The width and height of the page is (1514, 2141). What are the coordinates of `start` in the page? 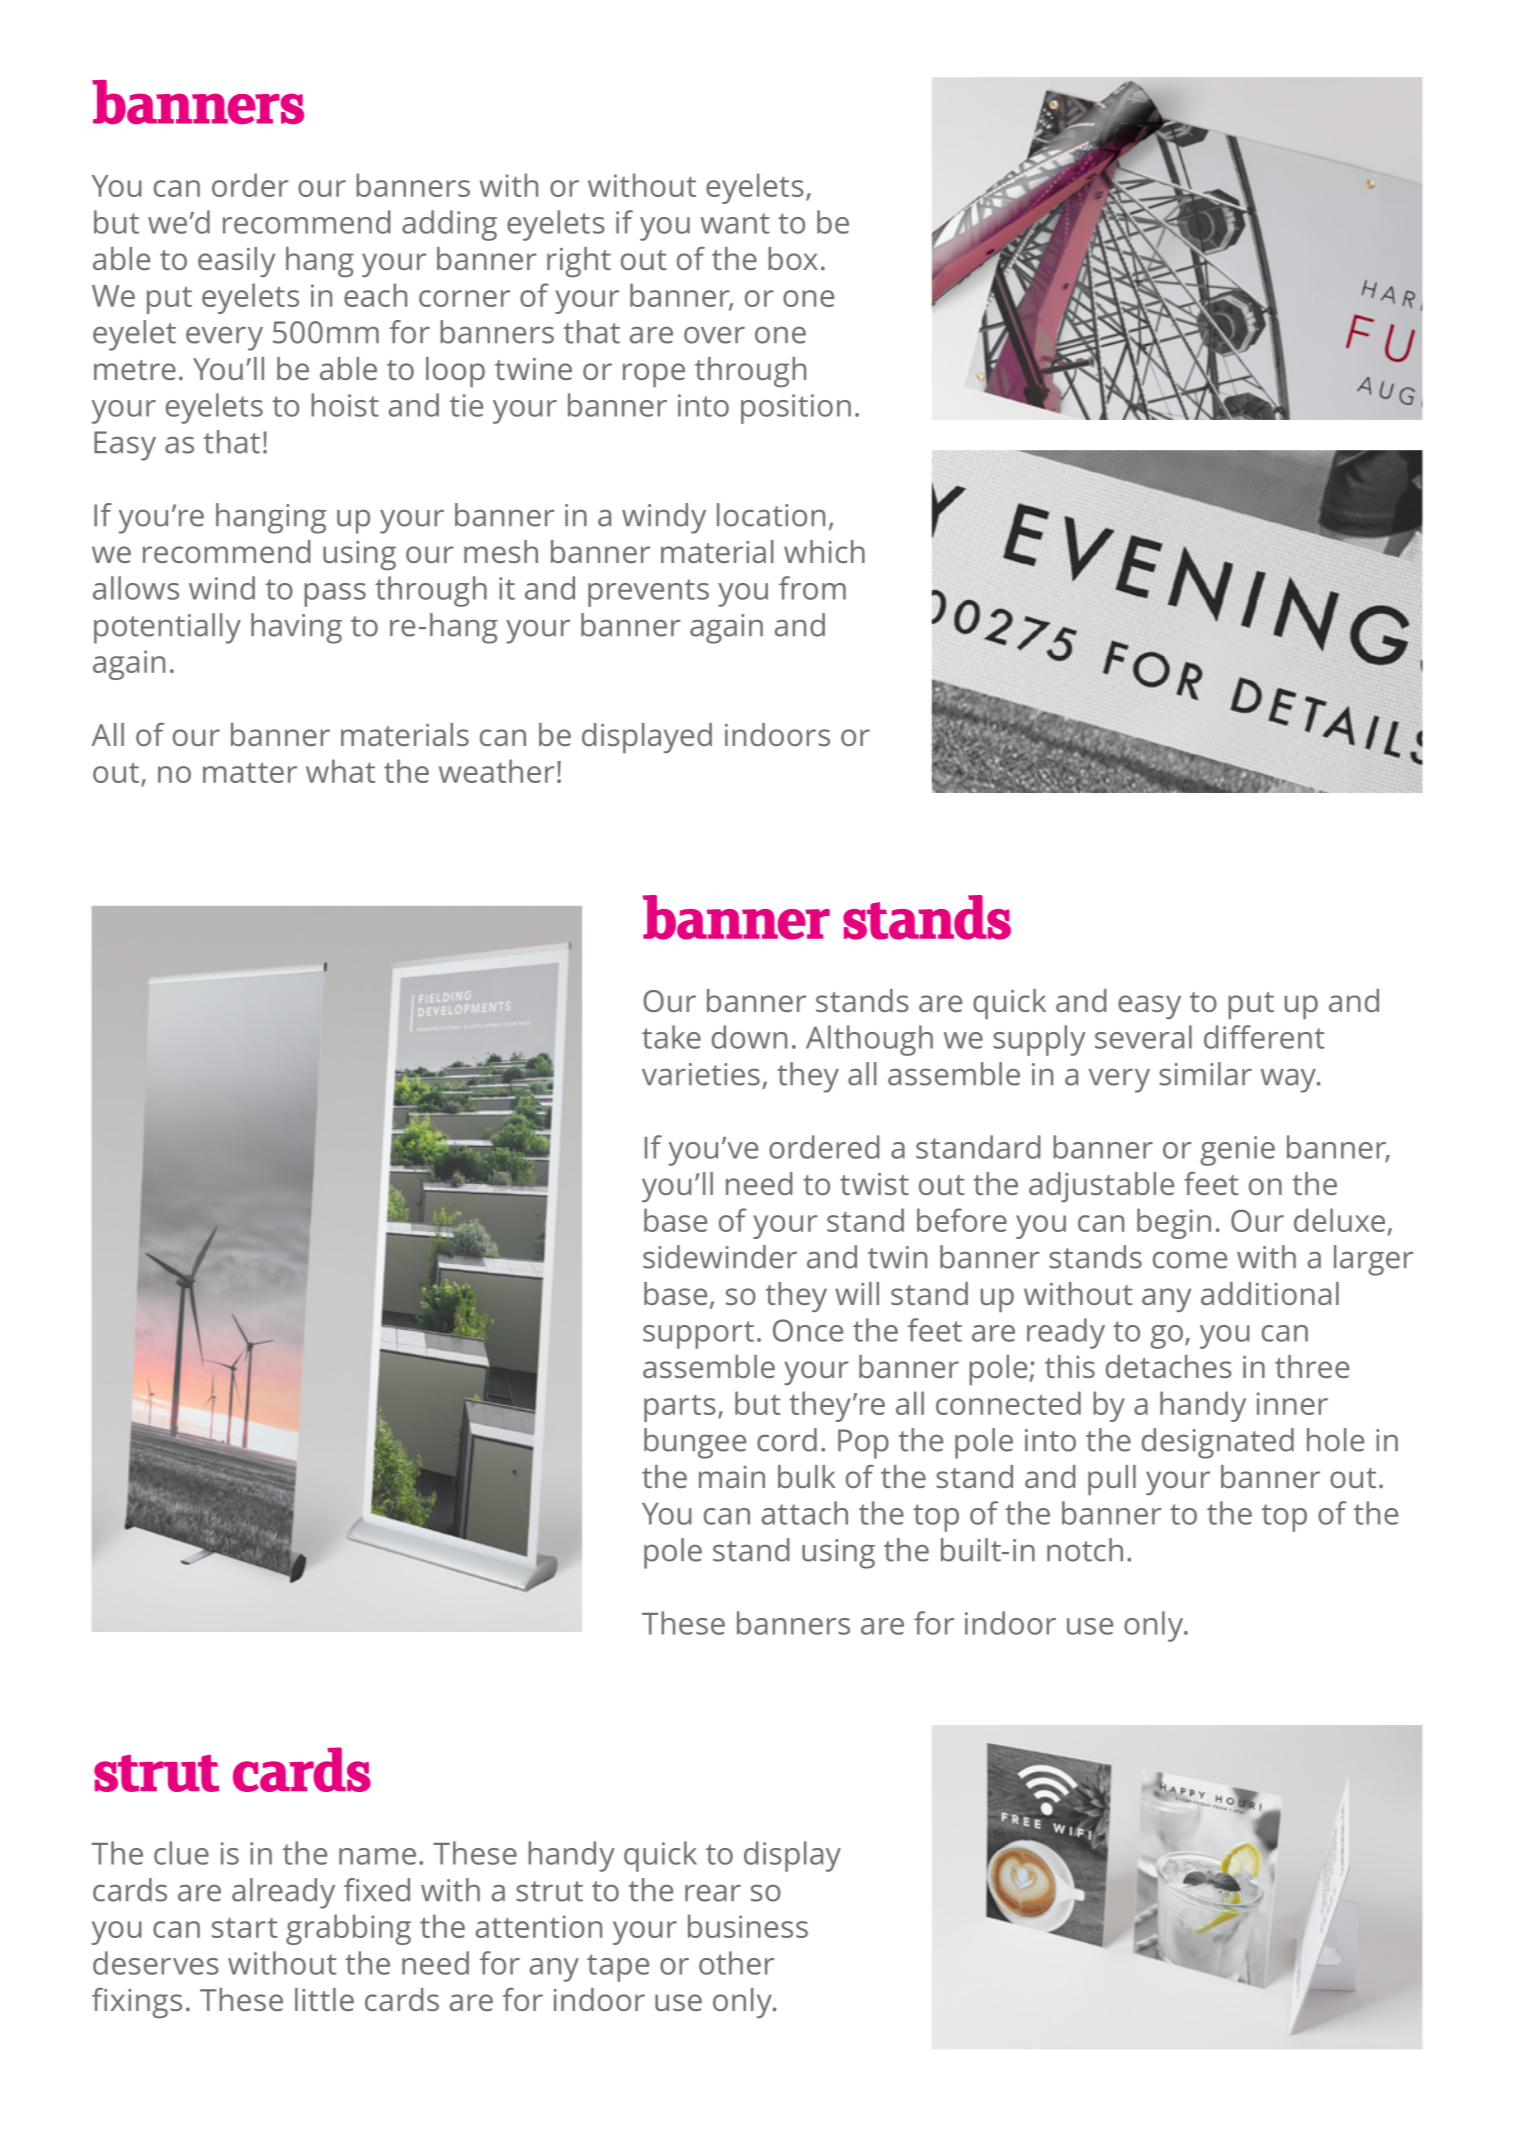 It's located at (245, 1927).
